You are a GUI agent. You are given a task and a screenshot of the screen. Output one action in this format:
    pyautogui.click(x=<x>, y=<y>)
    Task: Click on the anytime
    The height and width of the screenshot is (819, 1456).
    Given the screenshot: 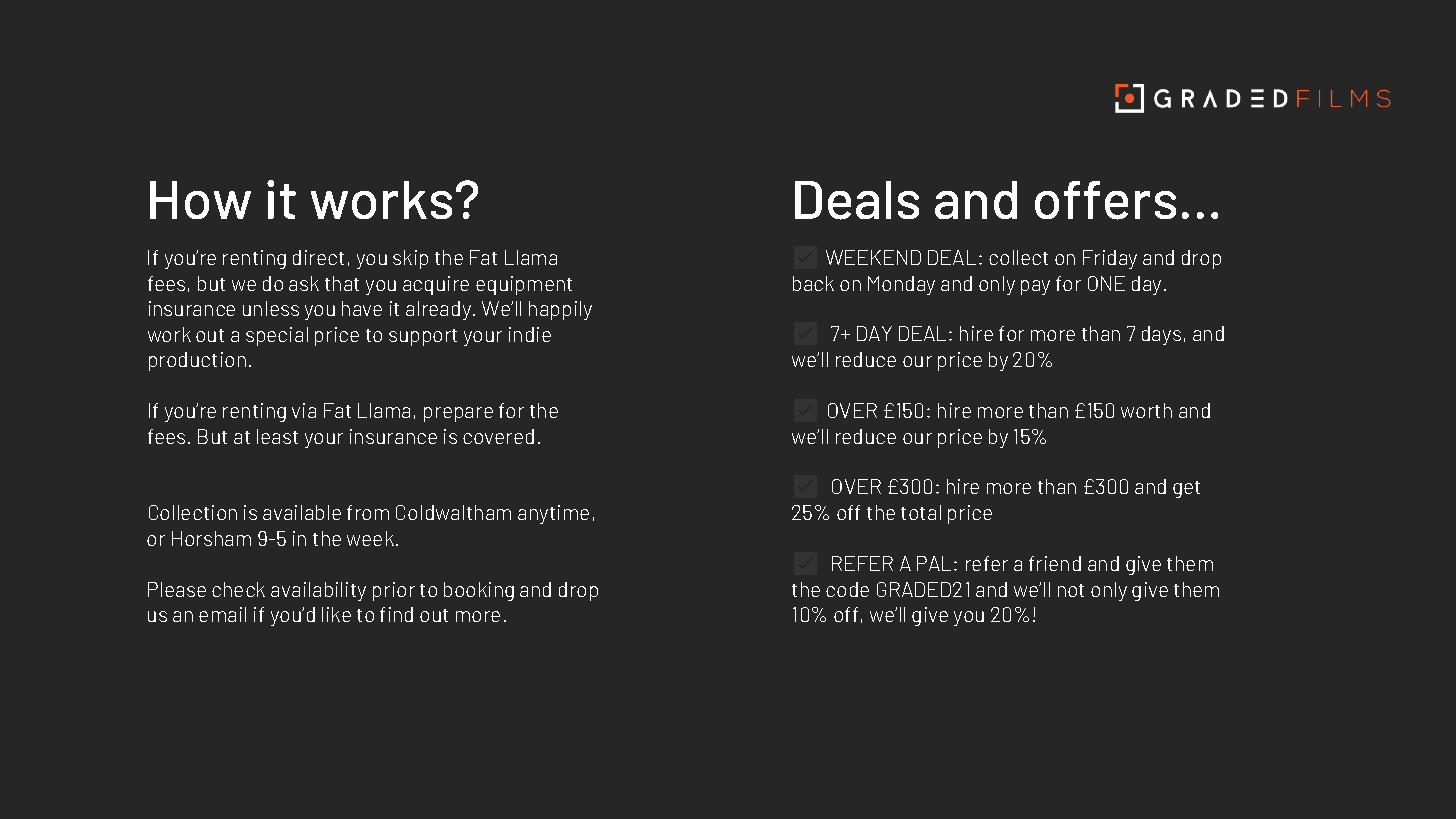 What is the action you would take?
    pyautogui.click(x=553, y=514)
